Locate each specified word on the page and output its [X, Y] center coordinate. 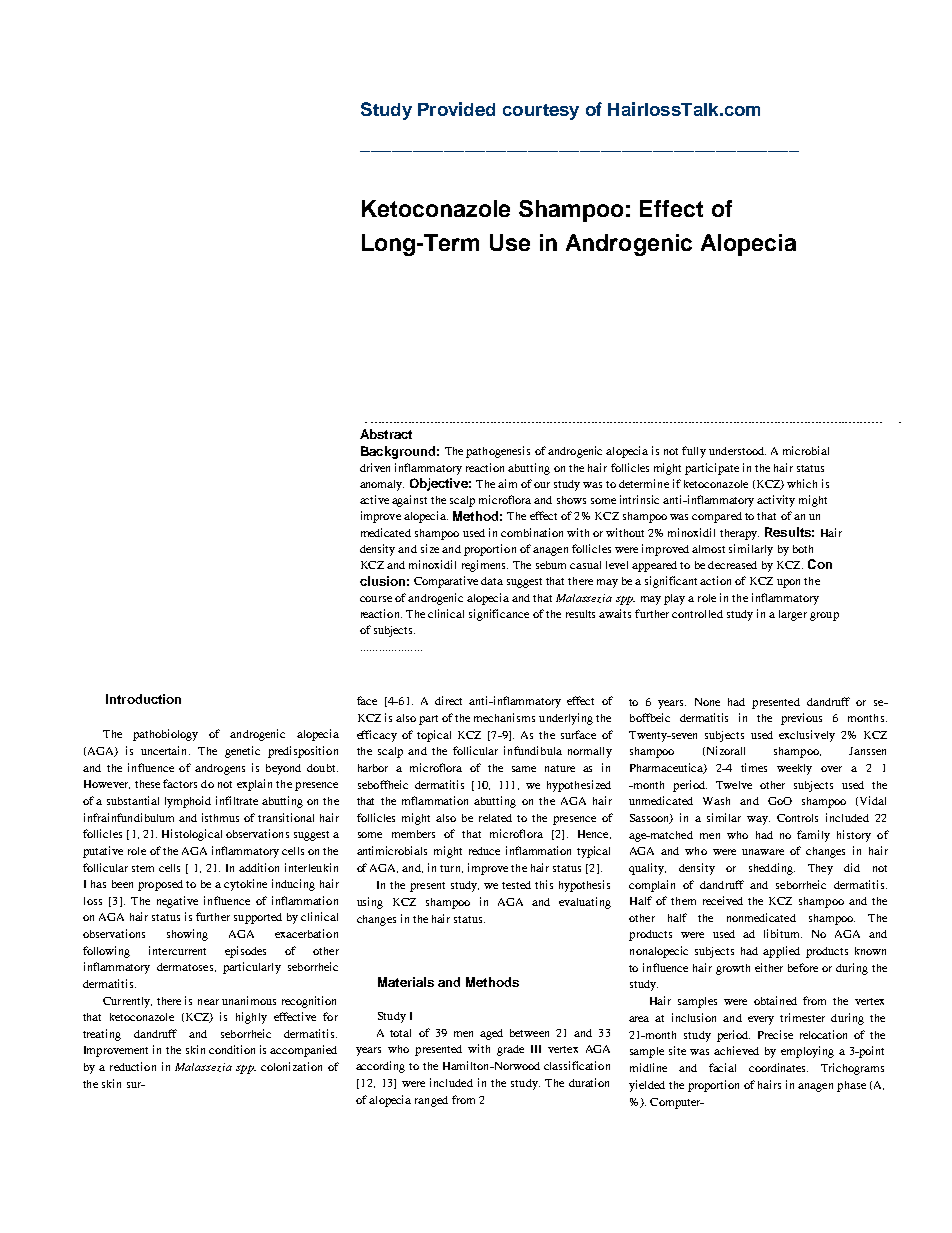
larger [793, 615]
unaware [763, 852]
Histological [192, 835]
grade [510, 1050]
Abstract [386, 434]
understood [737, 451]
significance [499, 615]
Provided [456, 109]
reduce [484, 851]
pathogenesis [498, 452]
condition [232, 1049]
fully [694, 452]
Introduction [143, 699]
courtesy [541, 112]
